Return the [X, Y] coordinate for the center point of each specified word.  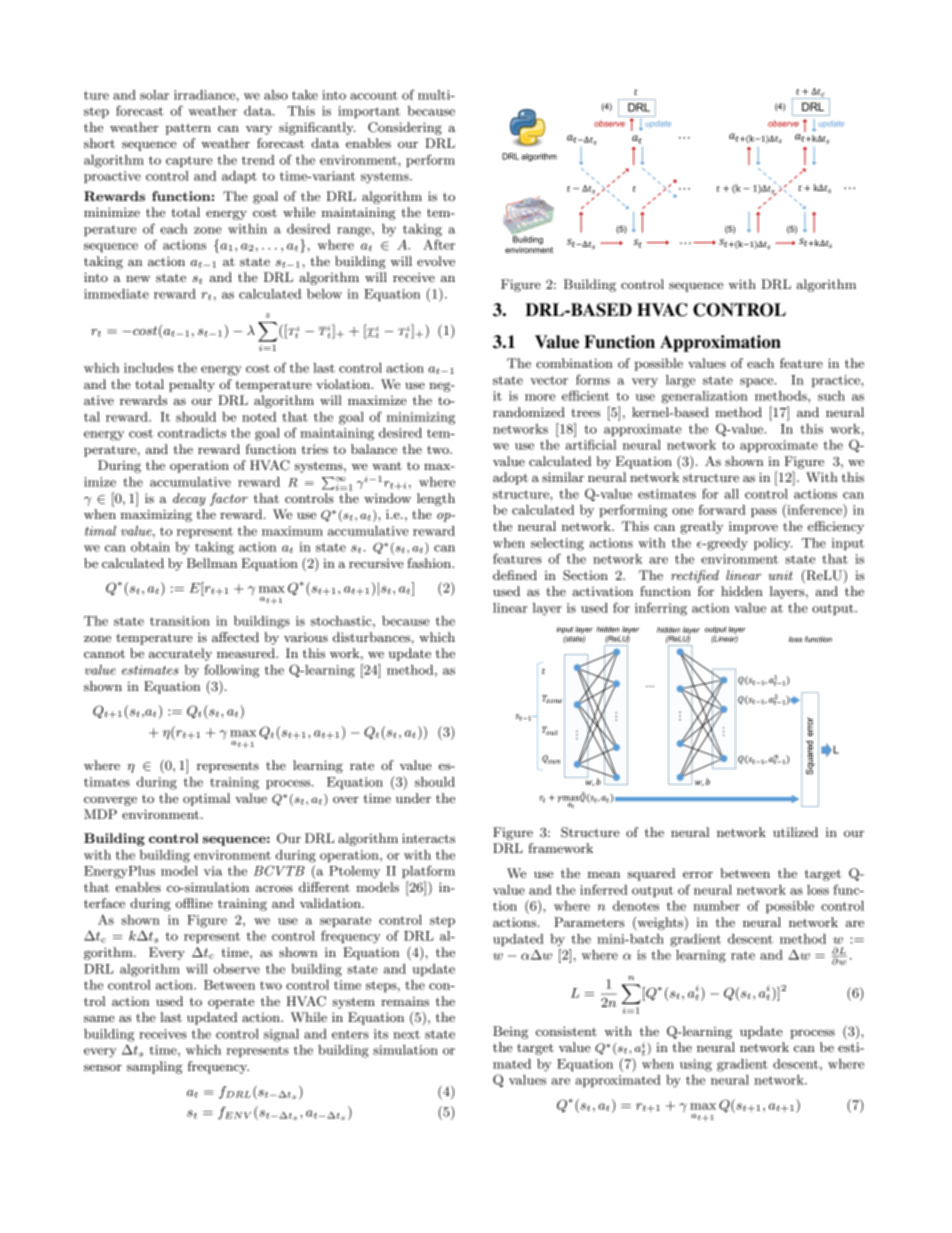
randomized [529, 412]
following [231, 671]
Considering [405, 128]
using [696, 1065]
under [413, 798]
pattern [188, 129]
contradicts [192, 433]
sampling [155, 1067]
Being [510, 1032]
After [439, 244]
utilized [795, 832]
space [758, 383]
